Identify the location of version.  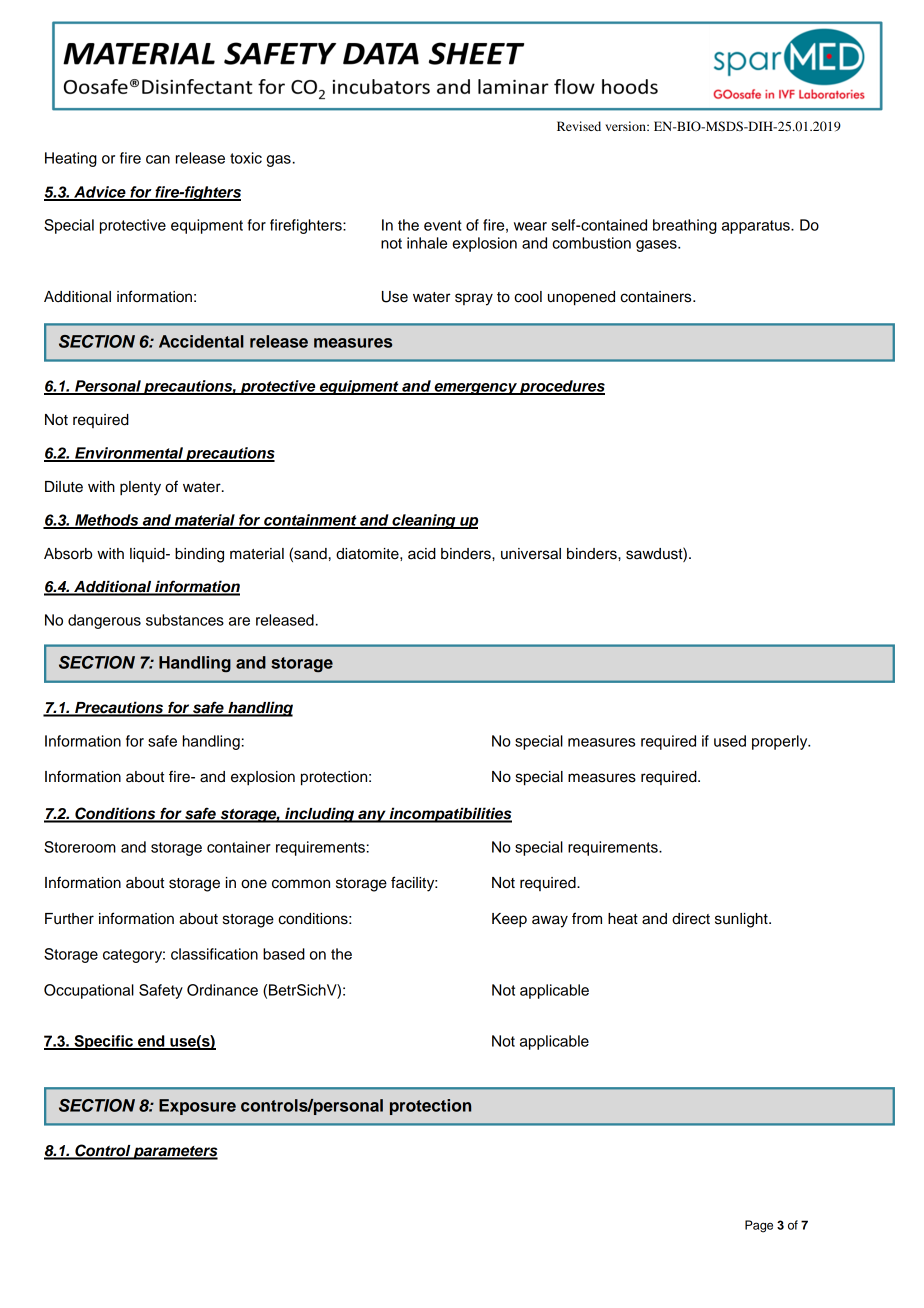
(626, 126).
